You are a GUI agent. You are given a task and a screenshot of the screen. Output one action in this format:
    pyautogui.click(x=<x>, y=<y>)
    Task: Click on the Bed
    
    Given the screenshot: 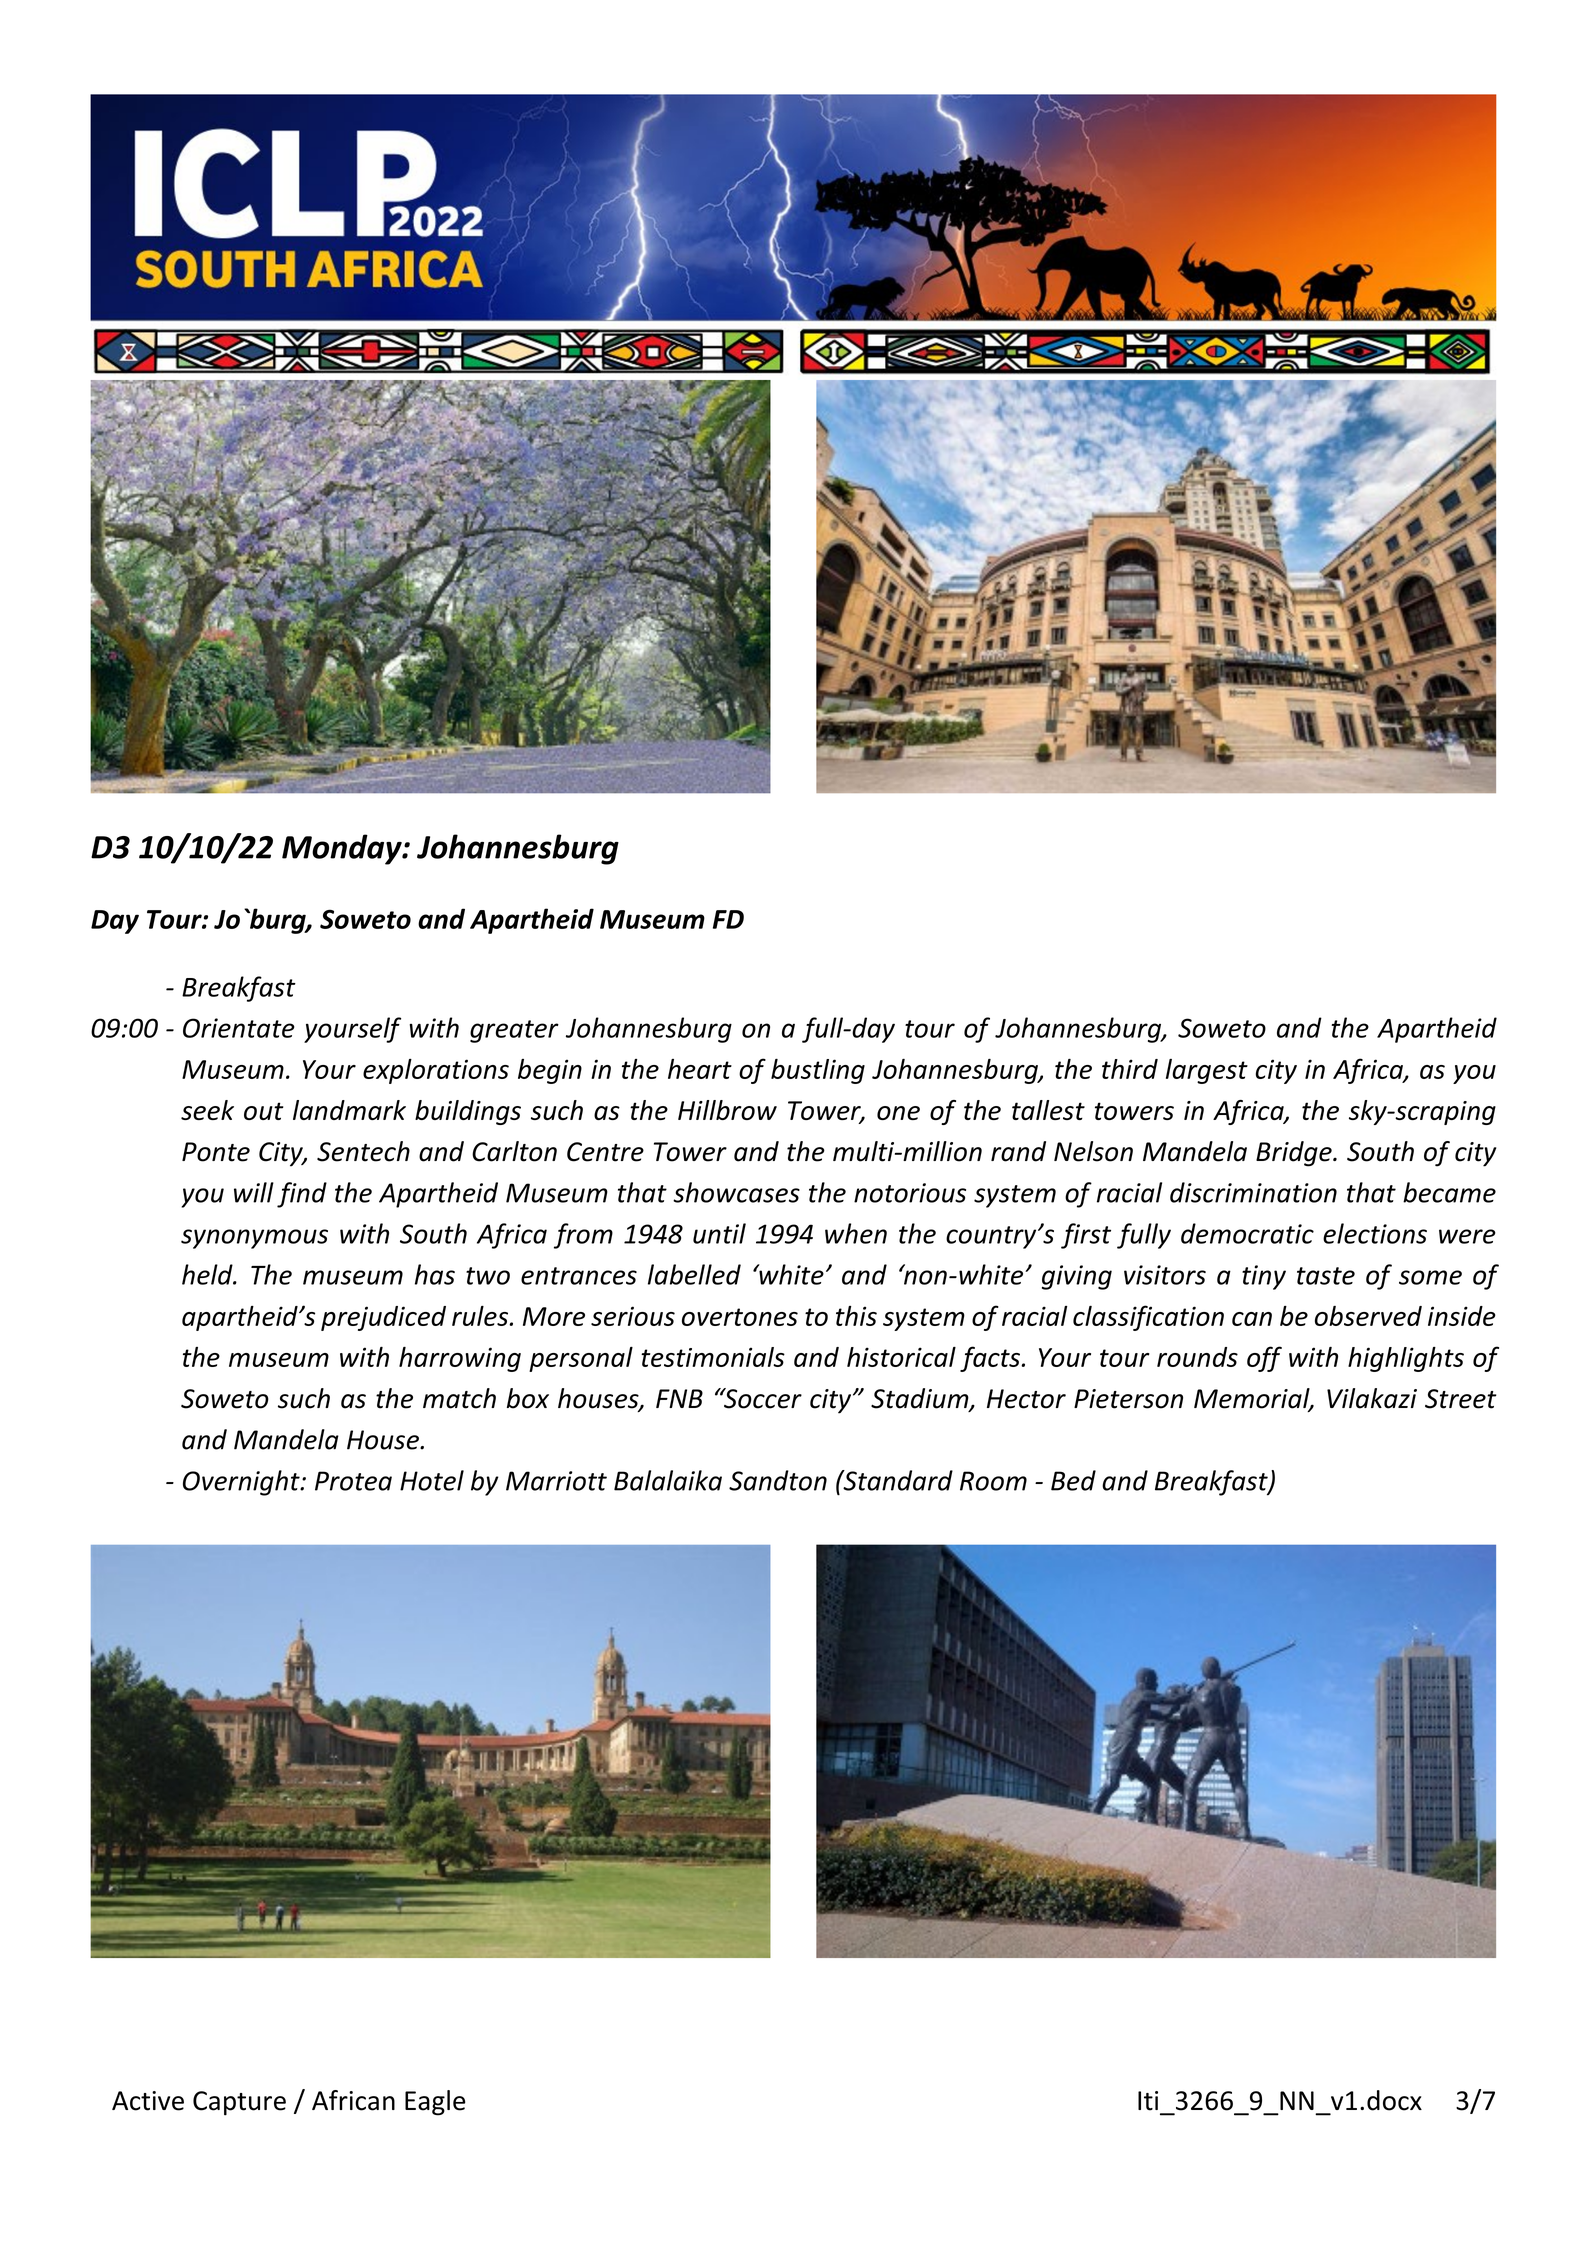 What is the action you would take?
    pyautogui.click(x=1073, y=1480)
